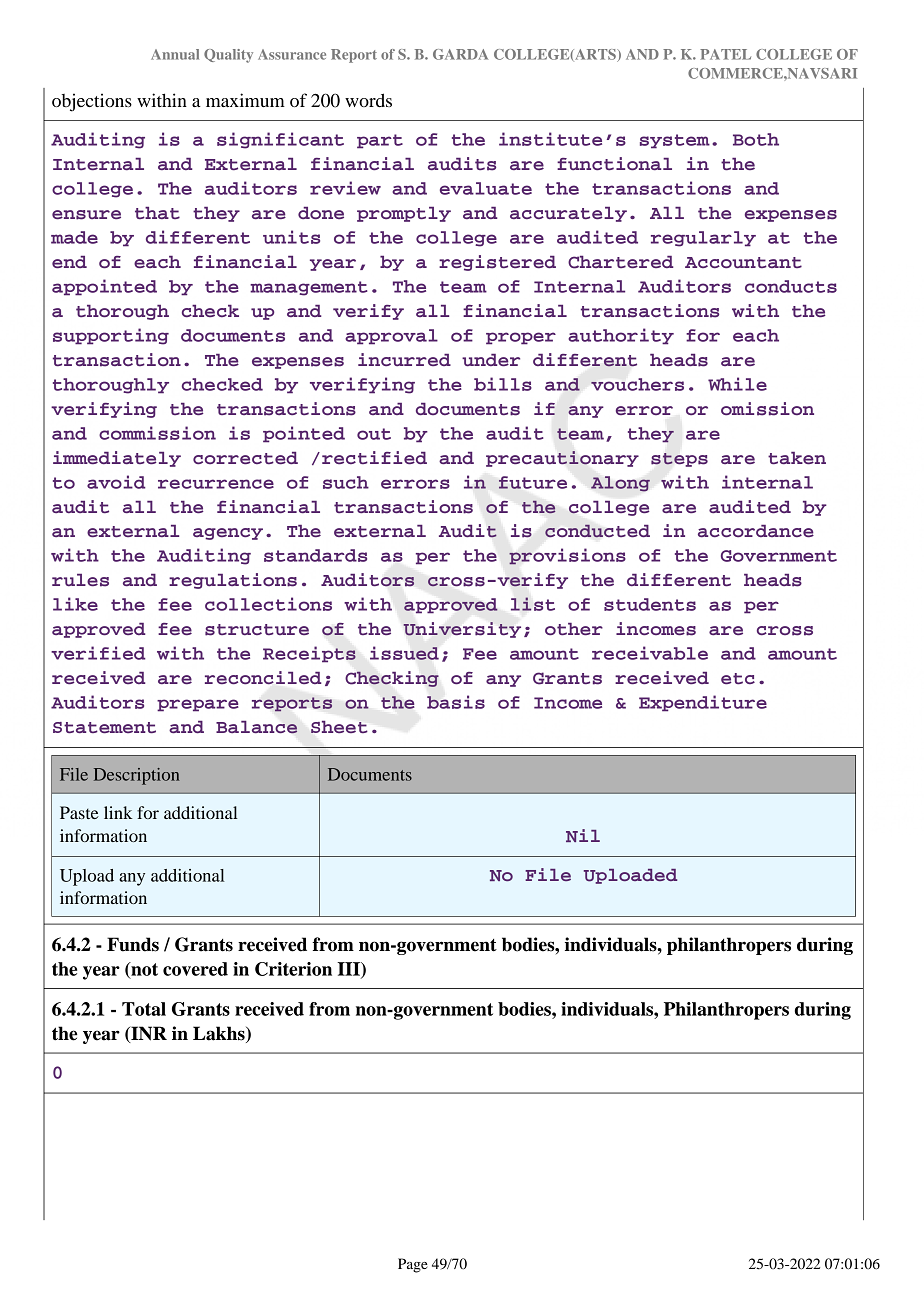 This screenshot has width=924, height=1308. I want to click on etc, so click(738, 679).
